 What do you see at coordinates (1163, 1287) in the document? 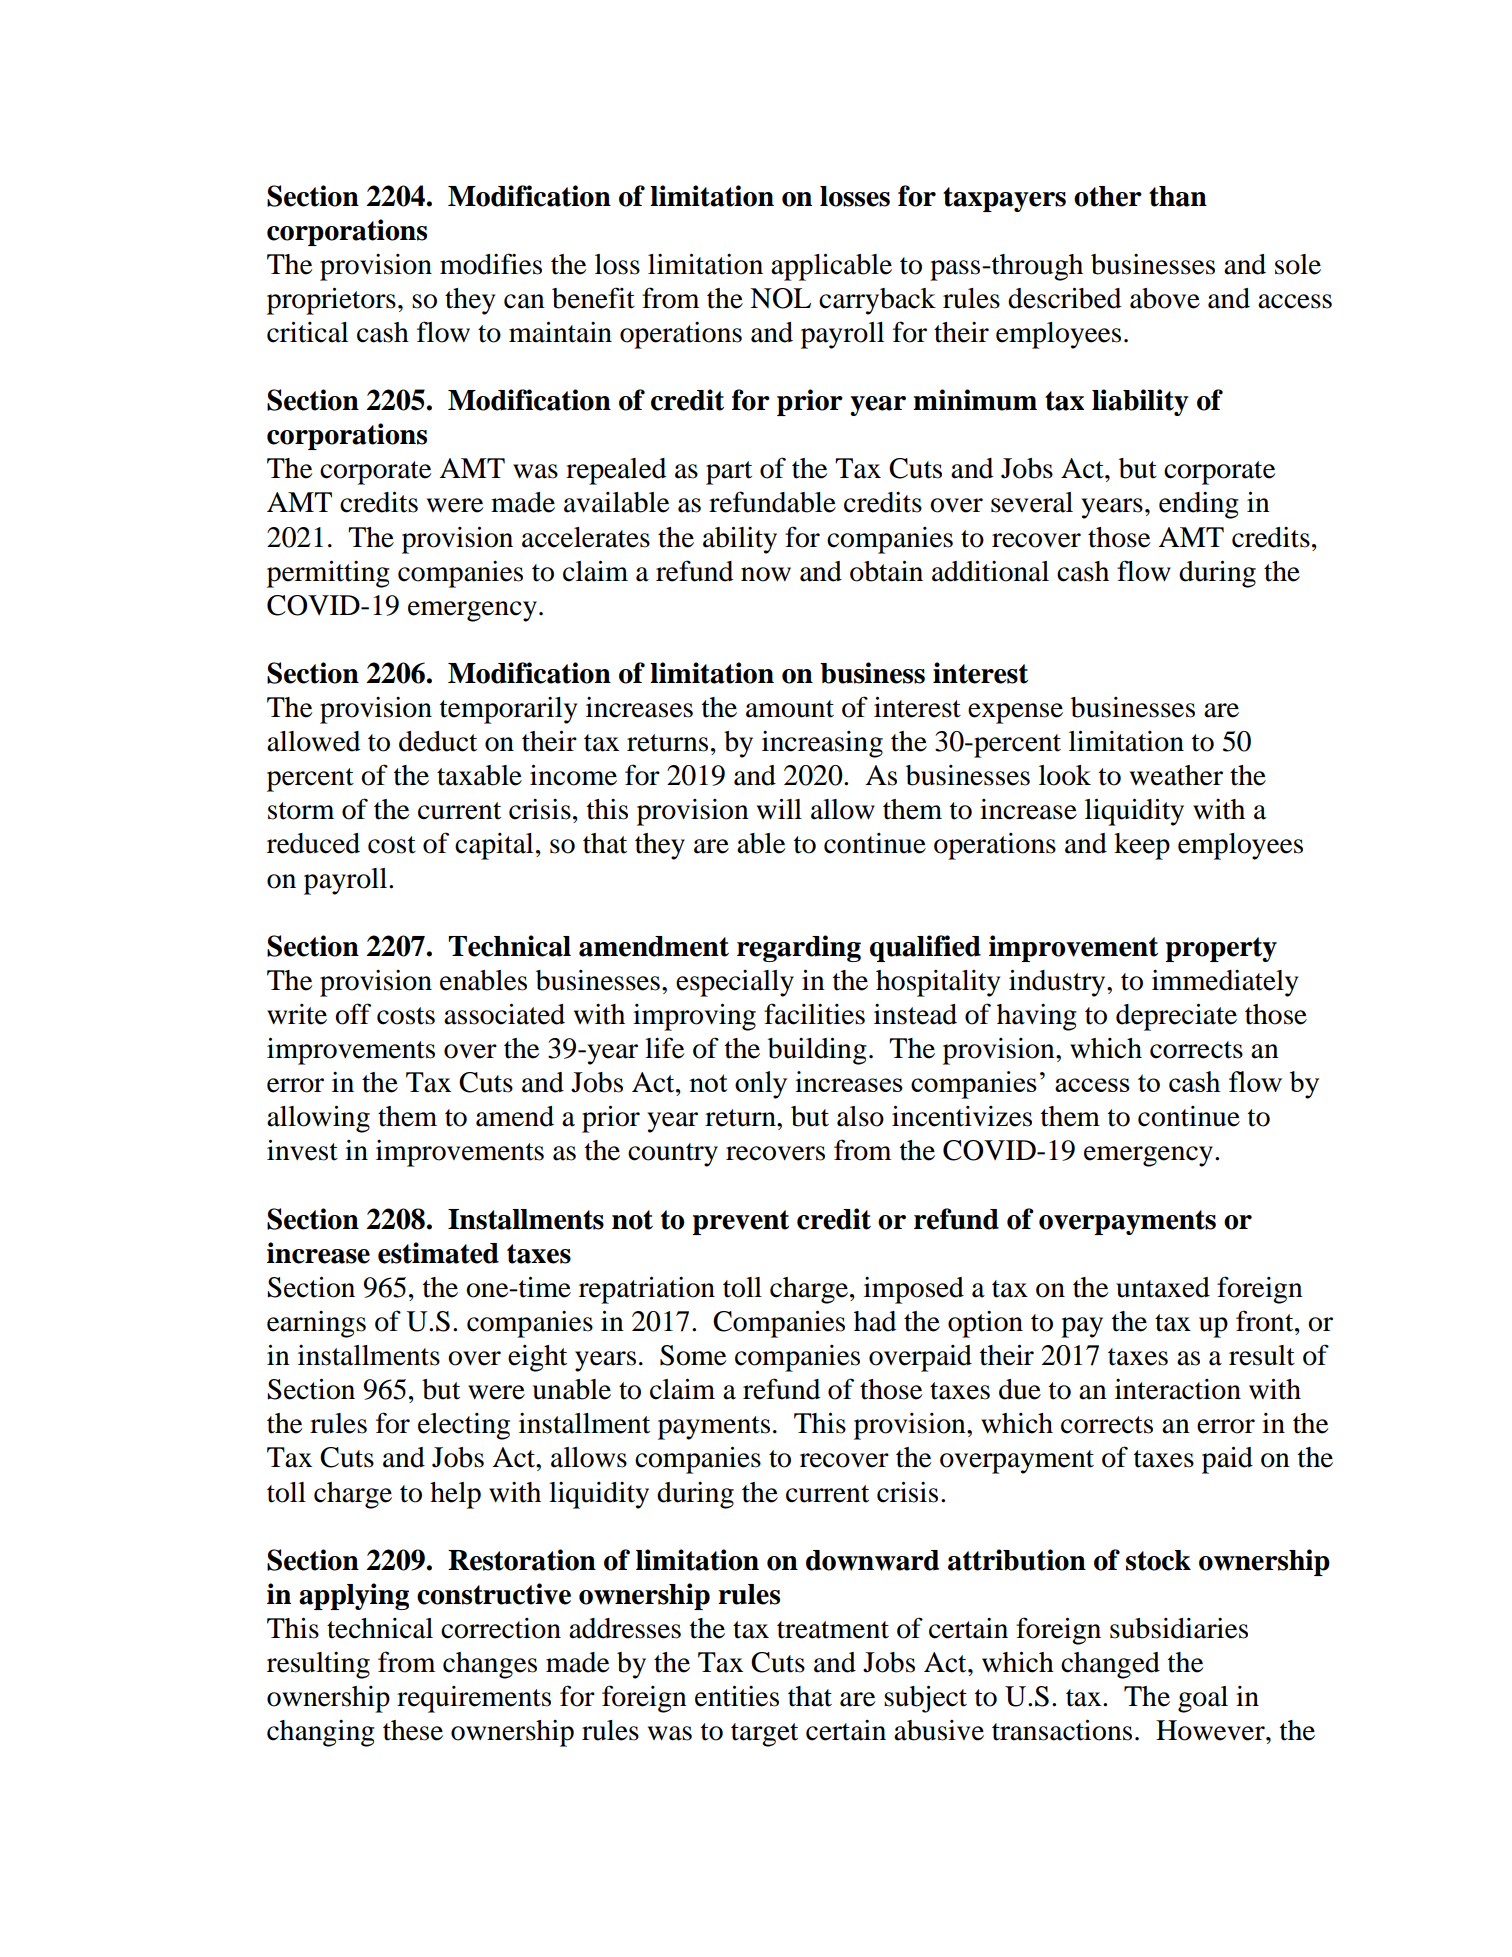
I see `untaxed` at bounding box center [1163, 1287].
